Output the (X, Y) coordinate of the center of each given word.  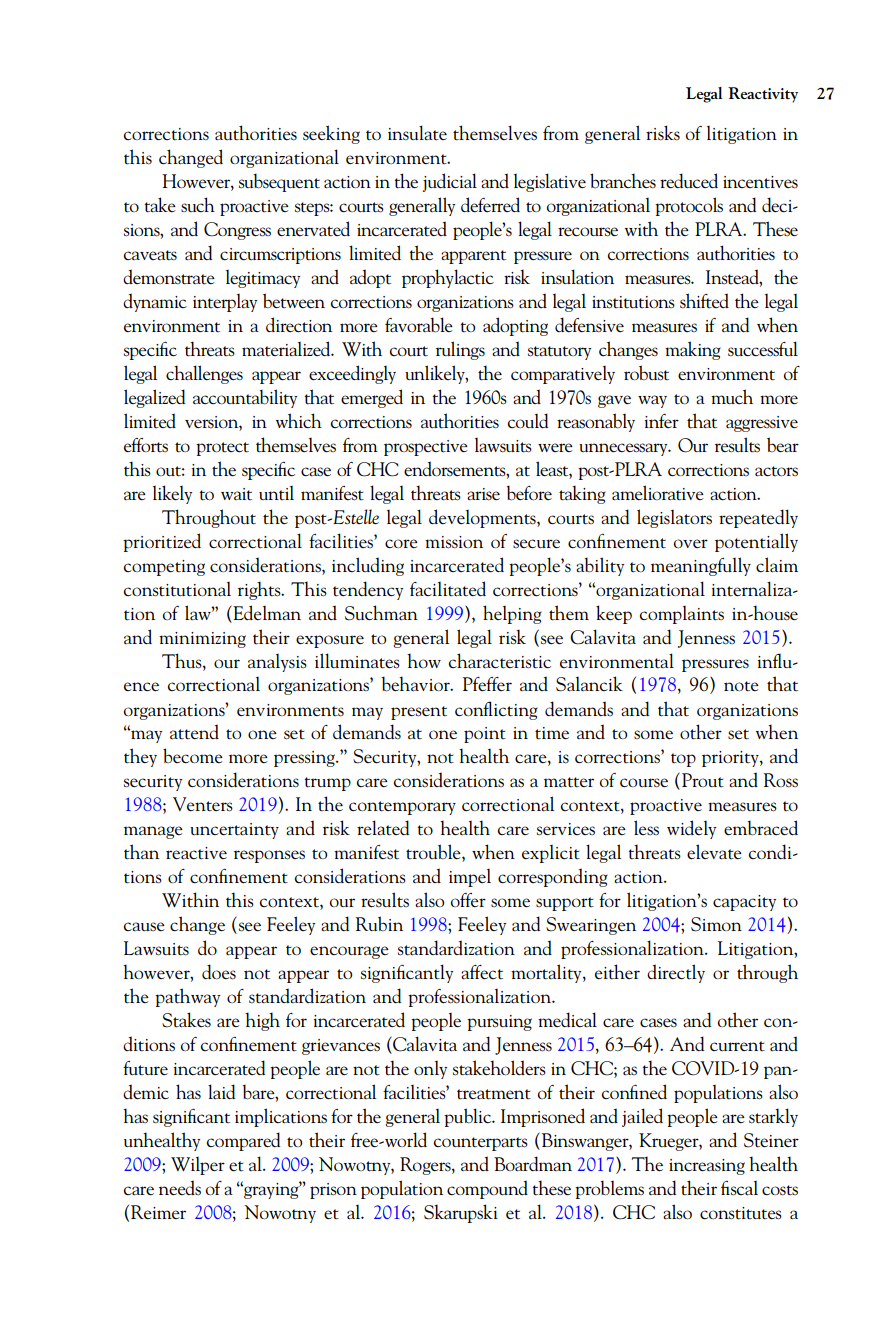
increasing (707, 1167)
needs (180, 1188)
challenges (204, 374)
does (219, 972)
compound (487, 1189)
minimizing (202, 640)
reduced (689, 181)
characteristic (500, 661)
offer (468, 900)
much (732, 397)
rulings (460, 350)
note (741, 686)
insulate (417, 133)
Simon (716, 924)
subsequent (279, 182)
